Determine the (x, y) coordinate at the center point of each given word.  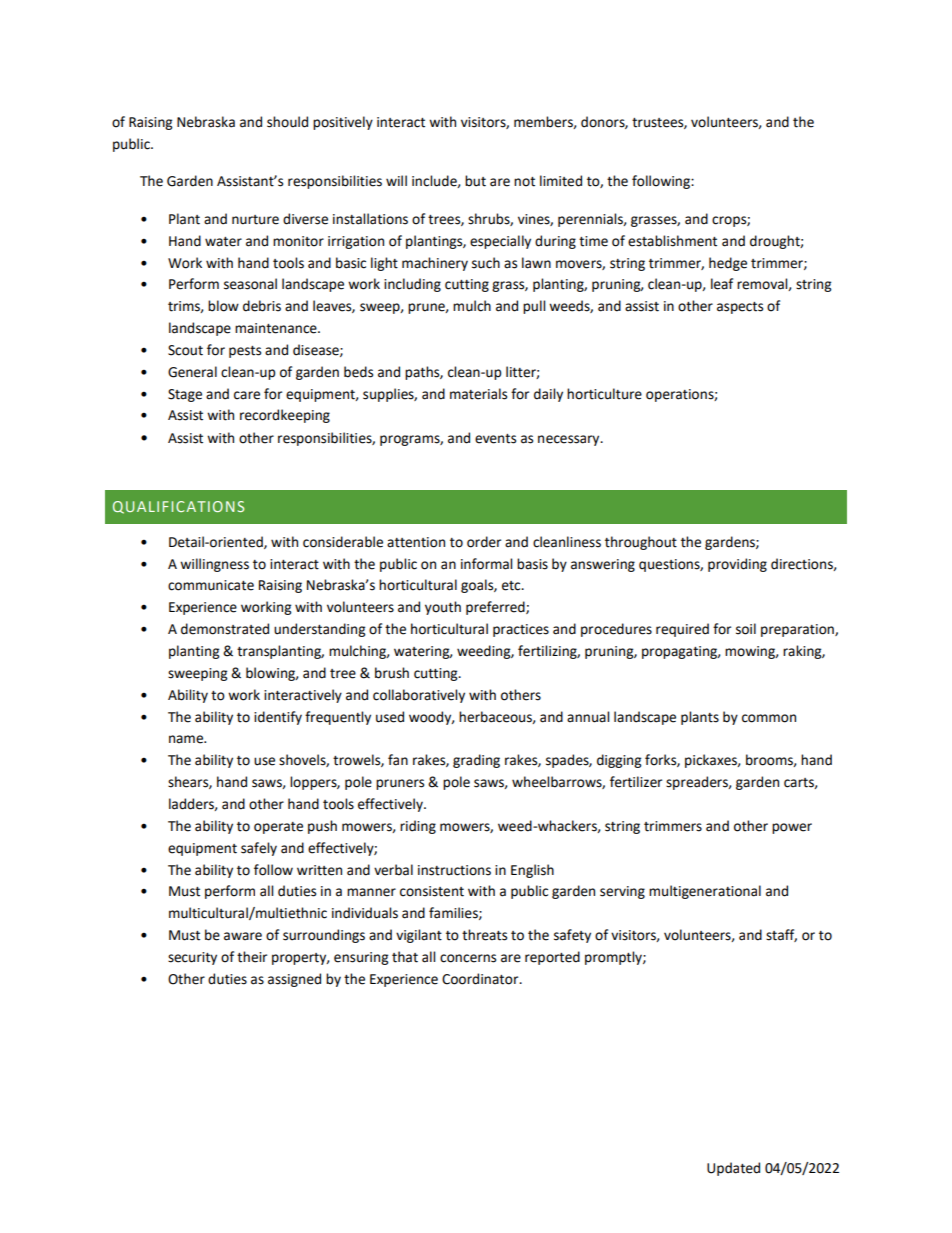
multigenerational (705, 892)
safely (259, 849)
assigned (294, 980)
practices (521, 630)
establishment (672, 241)
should (287, 122)
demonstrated (225, 629)
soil (746, 629)
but (475, 181)
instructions (454, 870)
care (247, 395)
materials (478, 394)
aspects (740, 308)
